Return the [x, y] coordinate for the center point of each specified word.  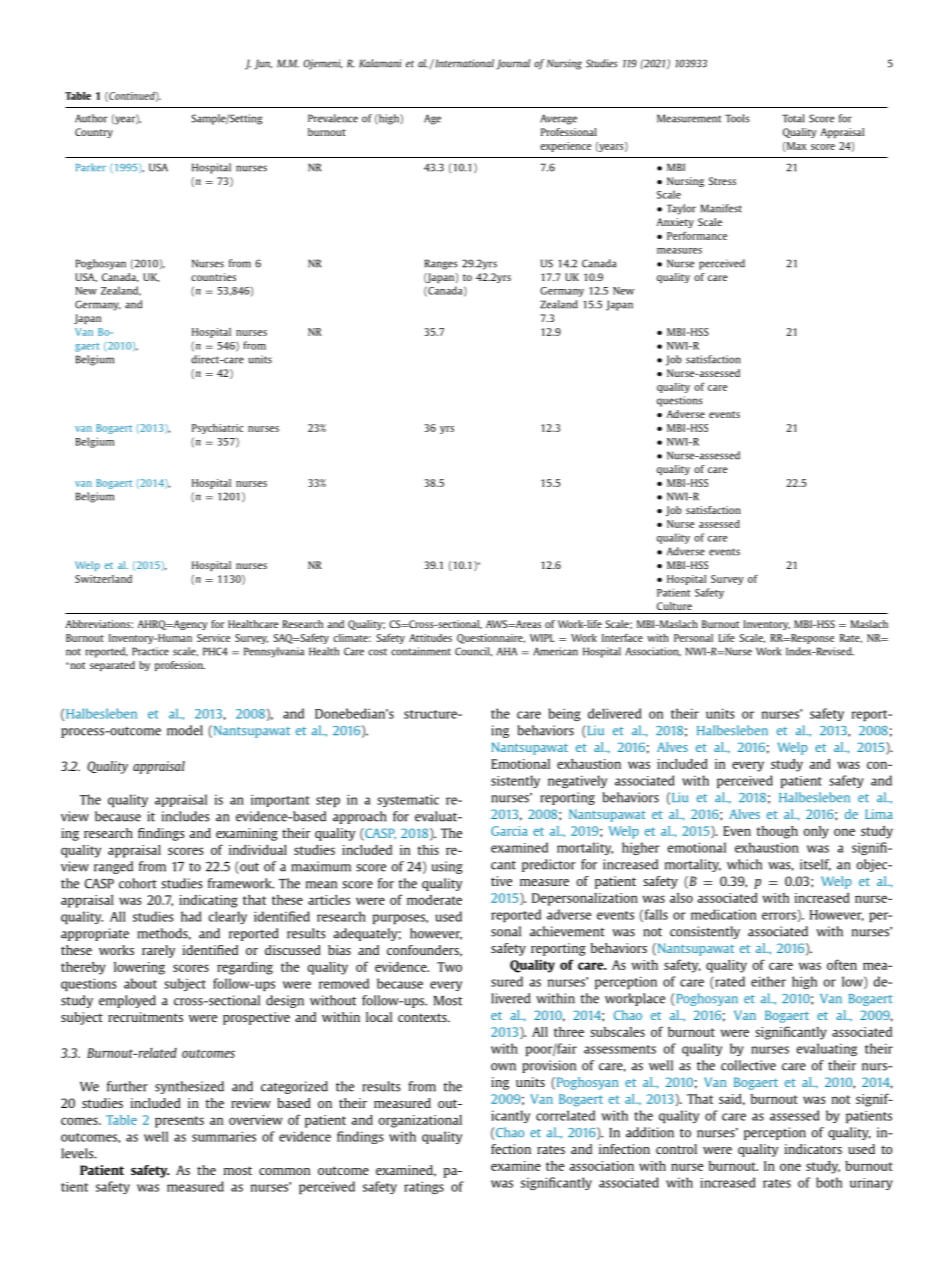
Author [91, 118]
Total [793, 118]
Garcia [509, 831]
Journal [513, 64]
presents [179, 1122]
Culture [674, 606]
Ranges [441, 264]
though [777, 832]
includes [186, 816]
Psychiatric [217, 429]
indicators [813, 1149]
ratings [424, 1187]
